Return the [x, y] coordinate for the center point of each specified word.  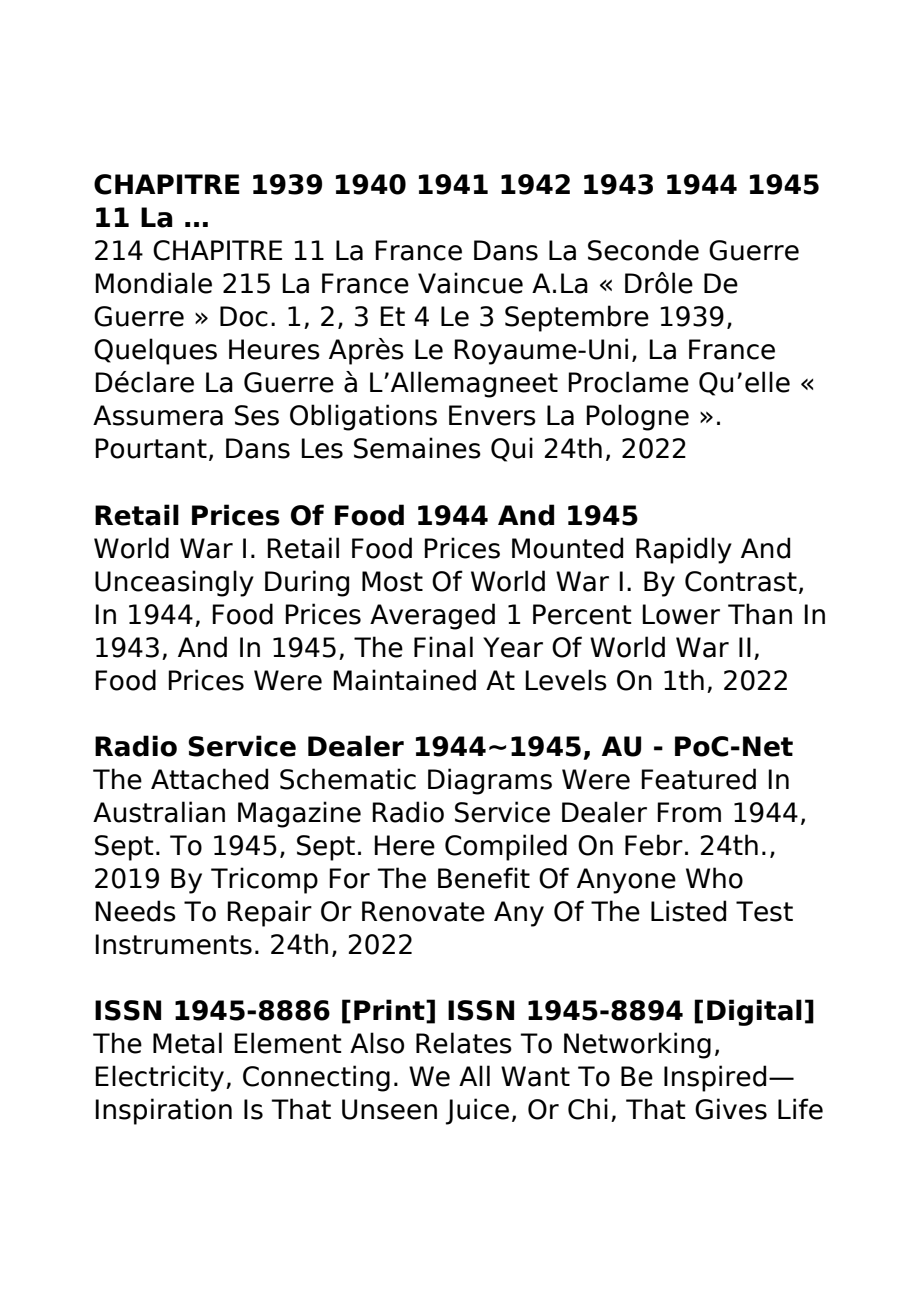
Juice [477, 1111]
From [689, 812]
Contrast [741, 581]
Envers [492, 415]
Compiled [506, 847]
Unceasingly [174, 583]
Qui [512, 449]
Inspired [715, 1078]
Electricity [161, 1078]
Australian [159, 812]
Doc [244, 316]
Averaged [432, 616]
